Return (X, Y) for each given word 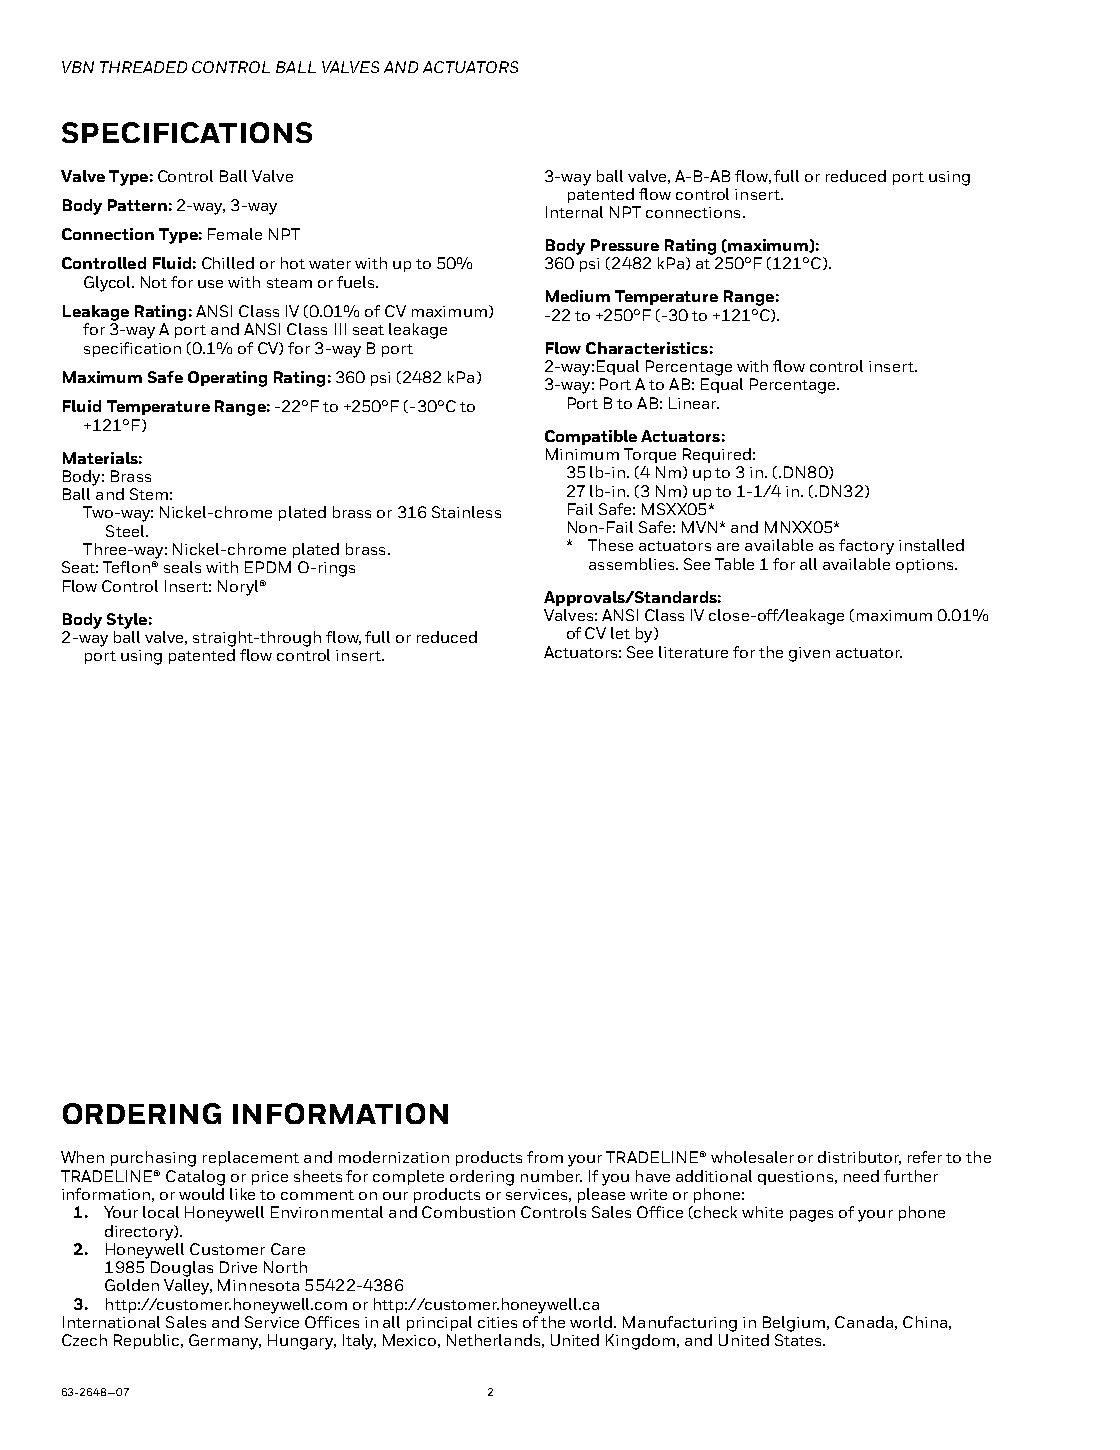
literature (693, 652)
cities (497, 1322)
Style (127, 621)
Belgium (795, 1324)
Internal (574, 212)
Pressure (625, 245)
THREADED (143, 67)
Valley (188, 1287)
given (809, 654)
